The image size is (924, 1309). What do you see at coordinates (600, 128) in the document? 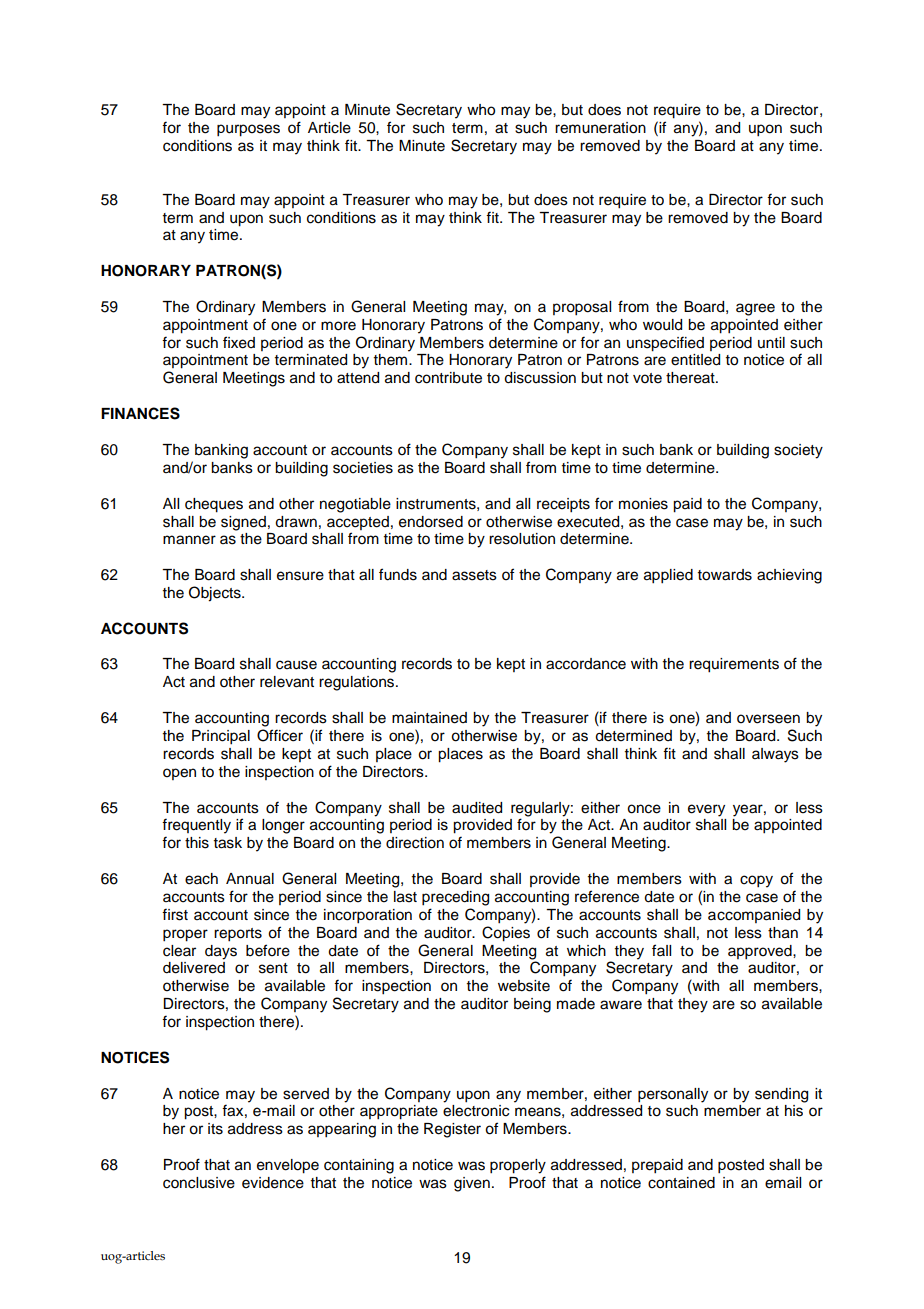
I see `remuneration` at bounding box center [600, 128].
